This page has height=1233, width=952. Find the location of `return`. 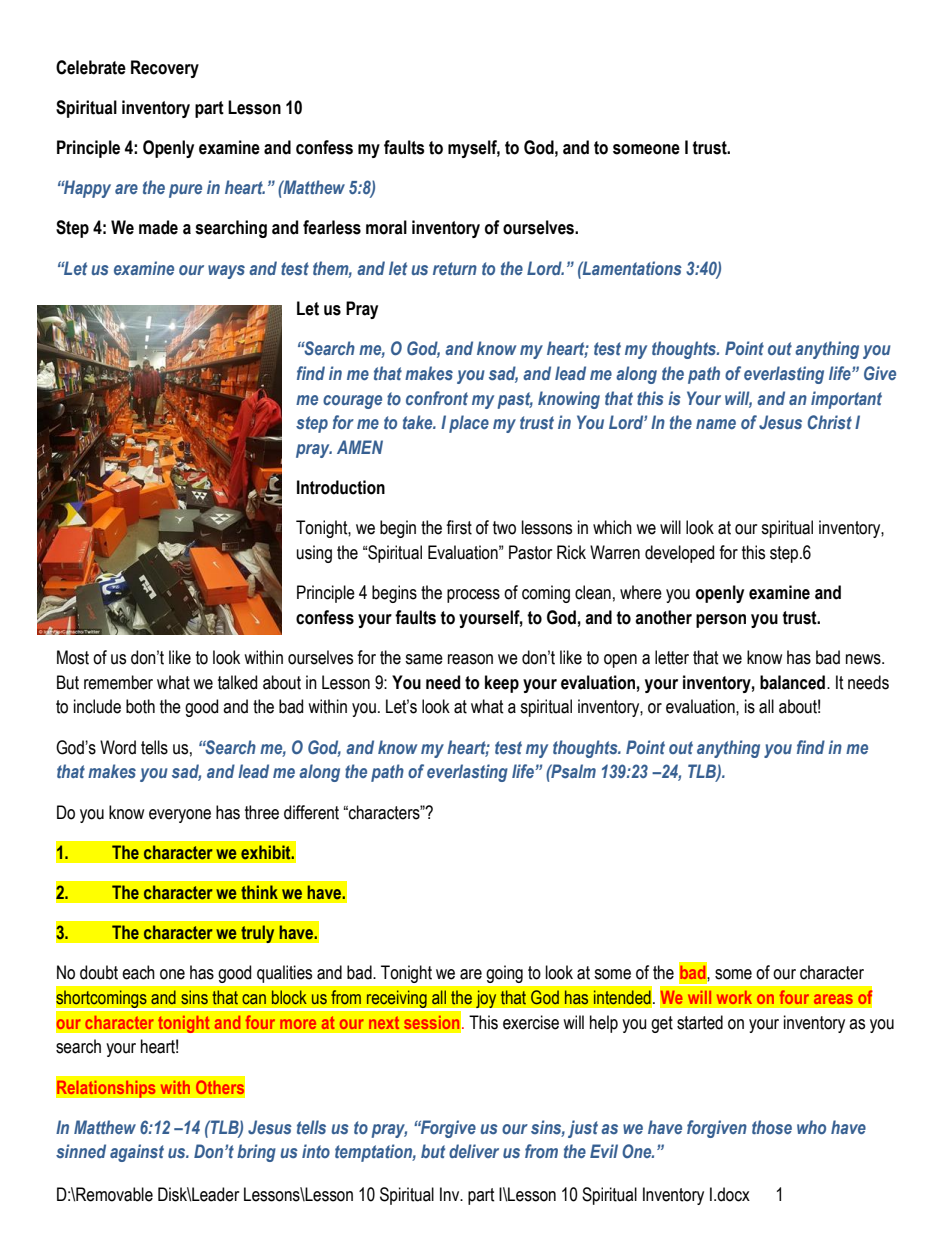

return is located at coordinates (455, 268).
